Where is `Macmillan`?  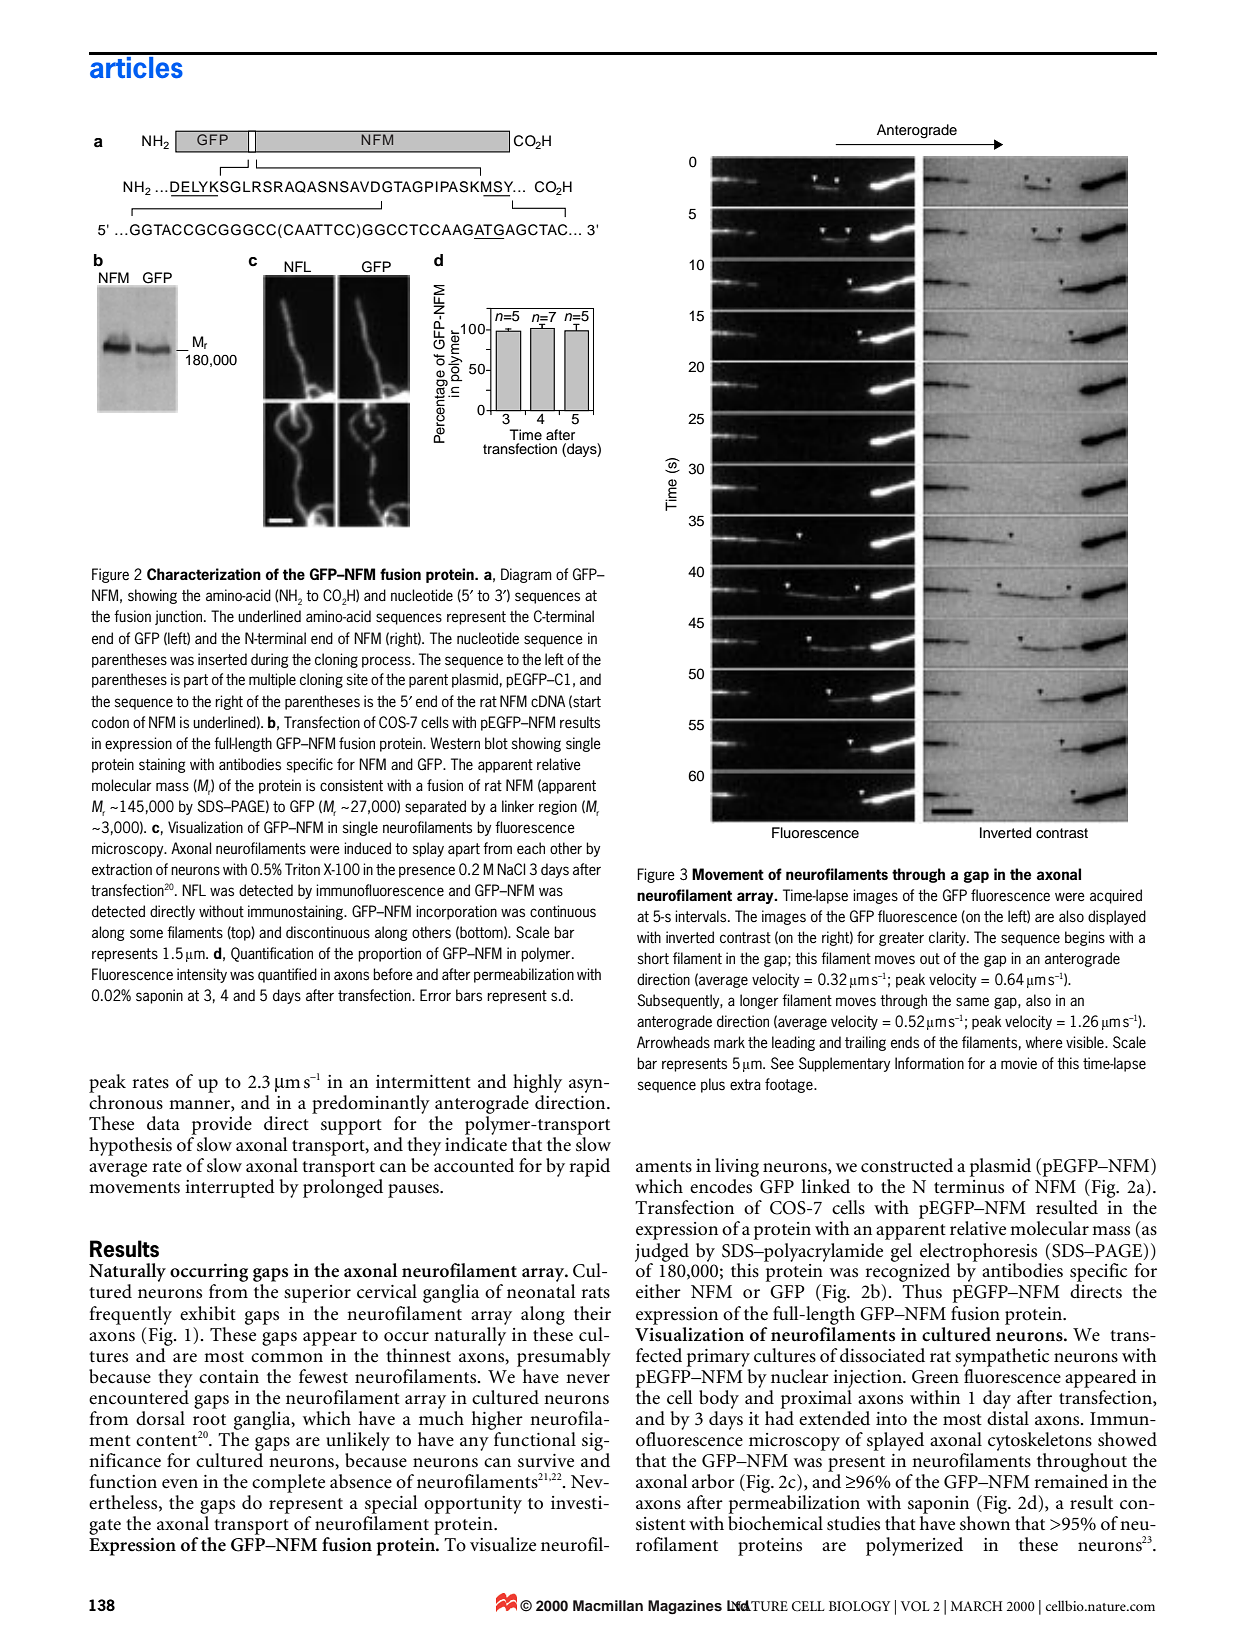
Macmillan is located at coordinates (608, 1605).
